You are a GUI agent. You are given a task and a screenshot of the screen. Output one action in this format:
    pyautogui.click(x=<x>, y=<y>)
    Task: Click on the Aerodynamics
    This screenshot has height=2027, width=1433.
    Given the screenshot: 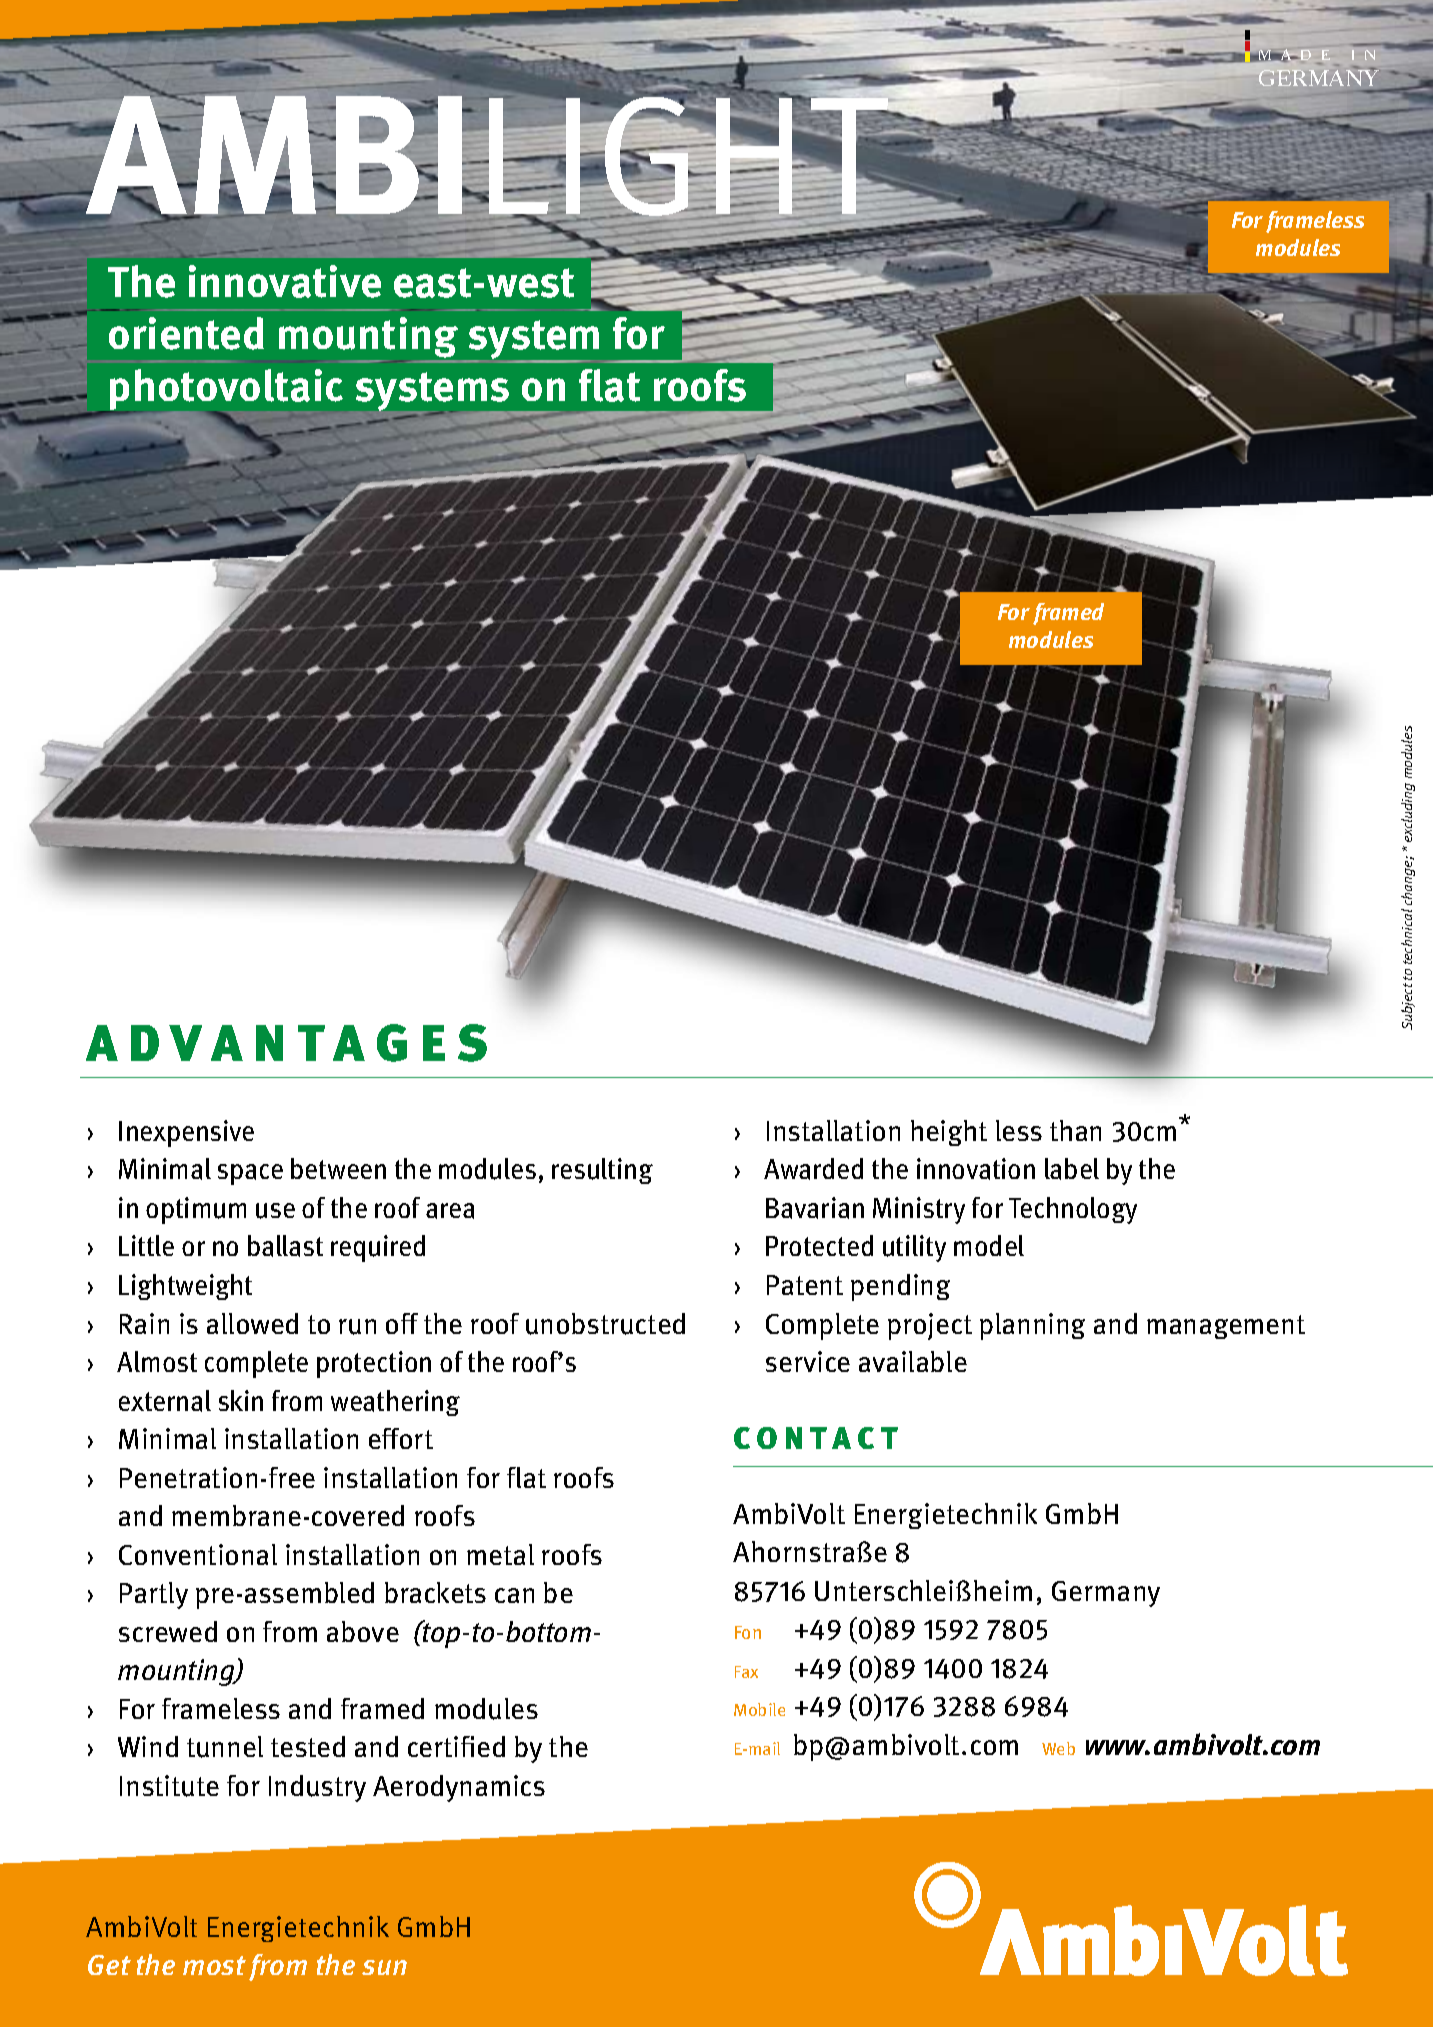 What is the action you would take?
    pyautogui.click(x=459, y=1788)
